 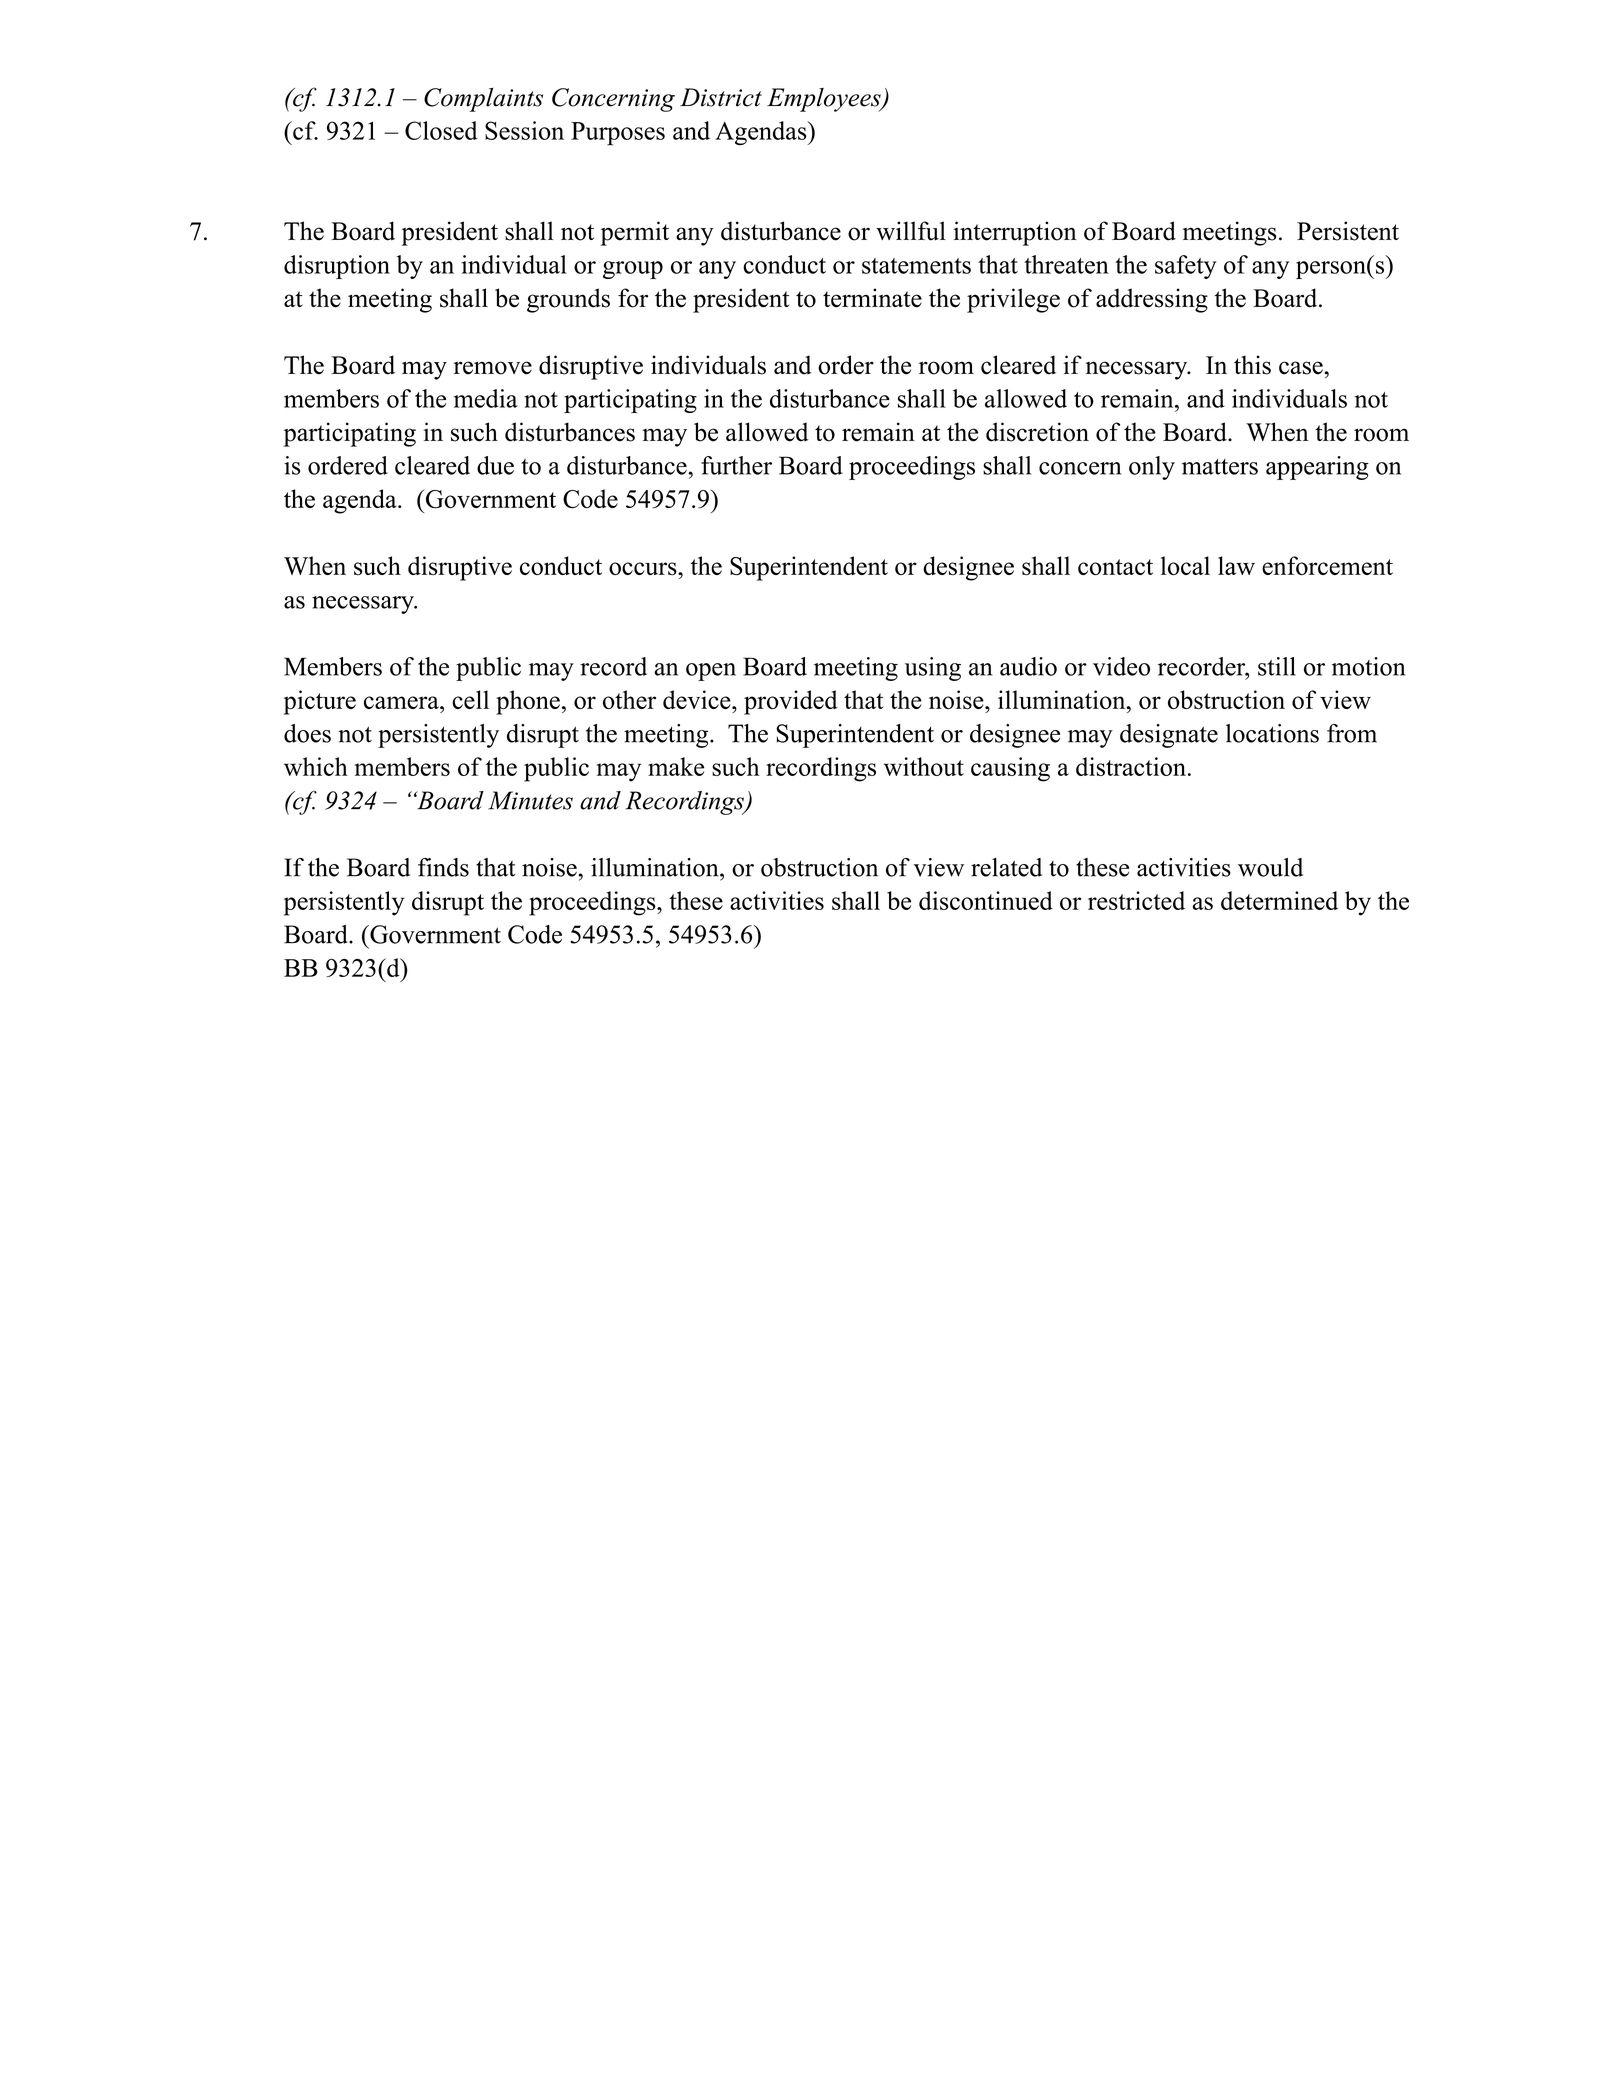 I want to click on due, so click(x=495, y=465).
